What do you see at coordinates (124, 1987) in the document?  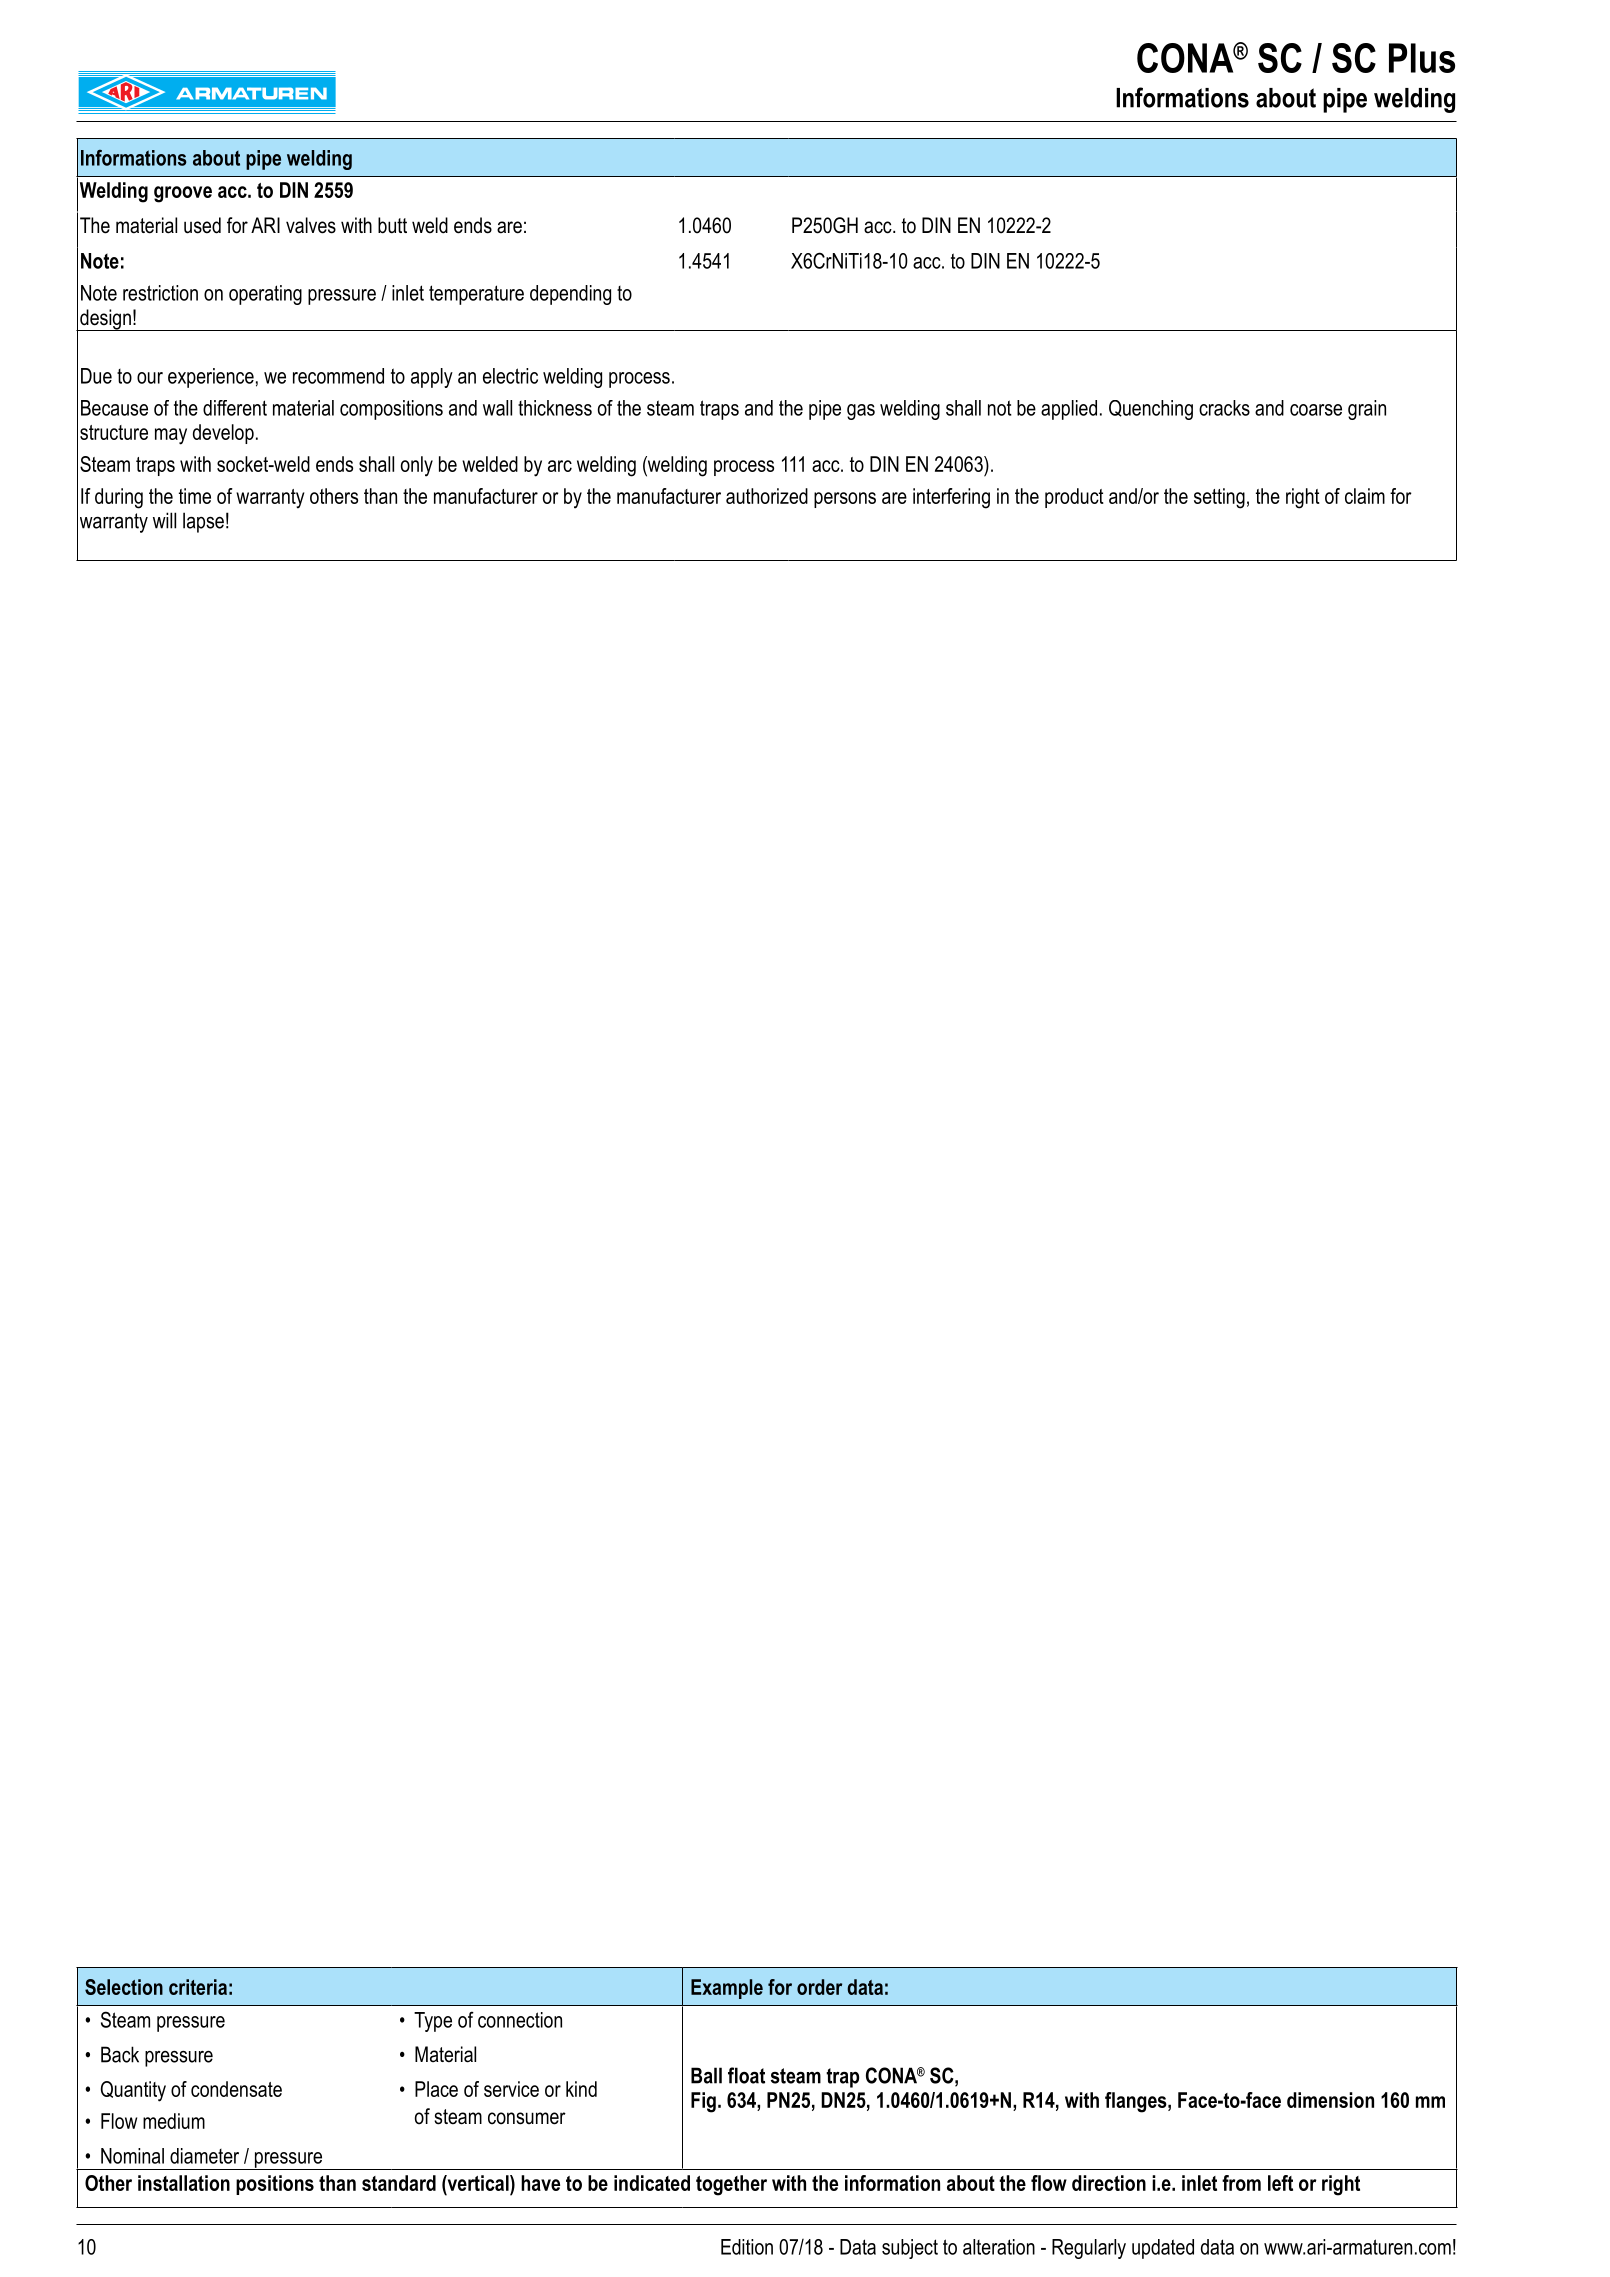 I see `Selection` at bounding box center [124, 1987].
